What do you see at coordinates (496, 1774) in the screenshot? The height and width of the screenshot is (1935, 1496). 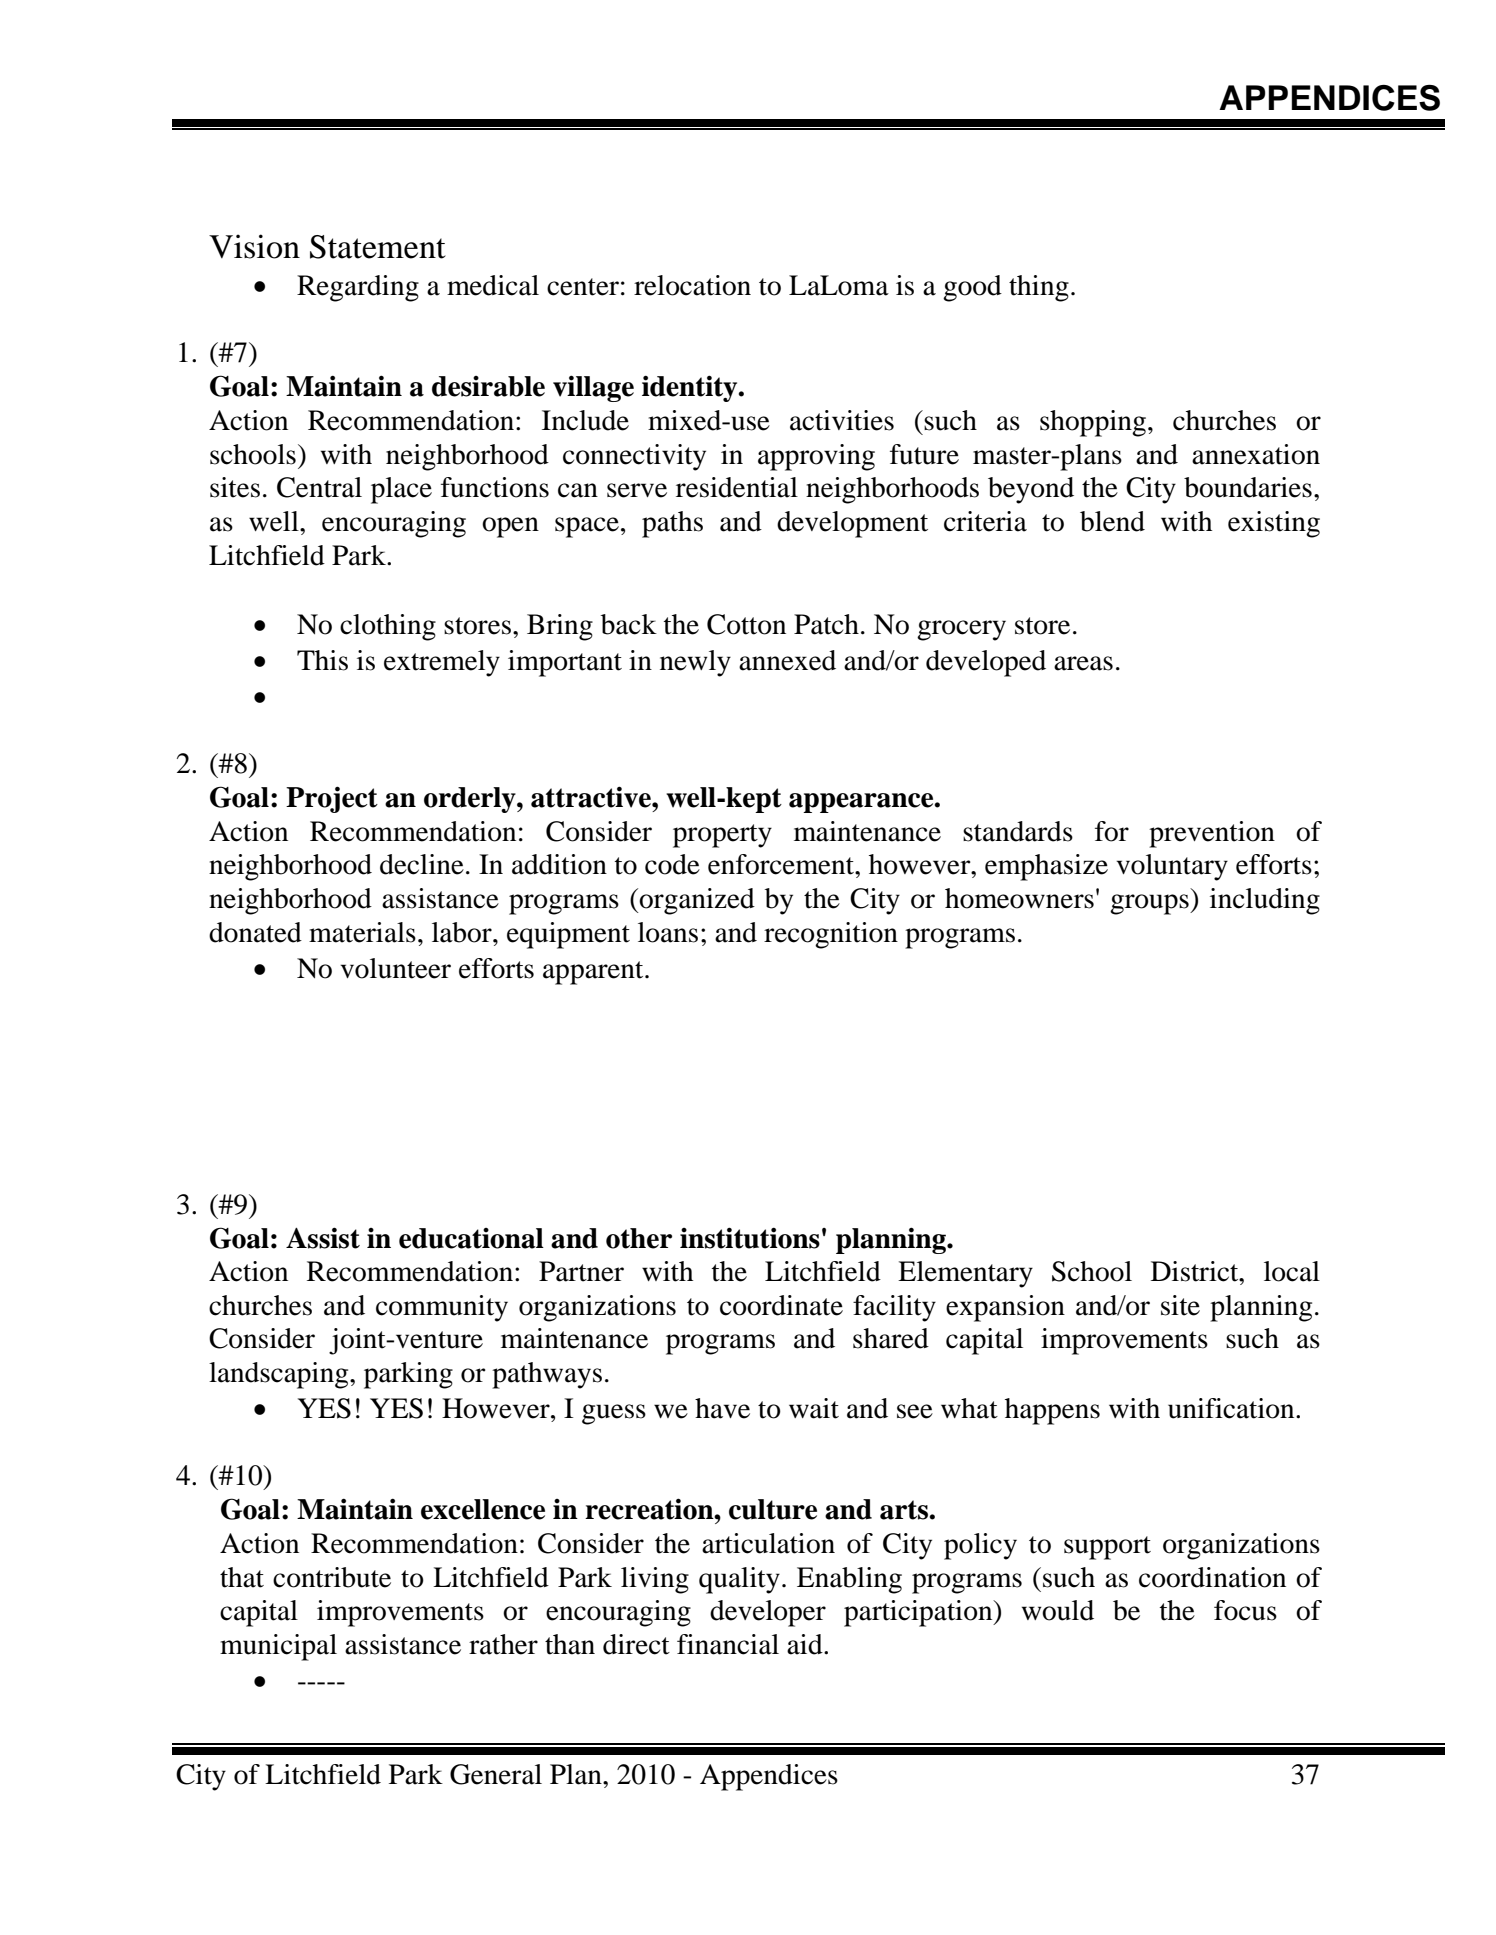 I see `General` at bounding box center [496, 1774].
